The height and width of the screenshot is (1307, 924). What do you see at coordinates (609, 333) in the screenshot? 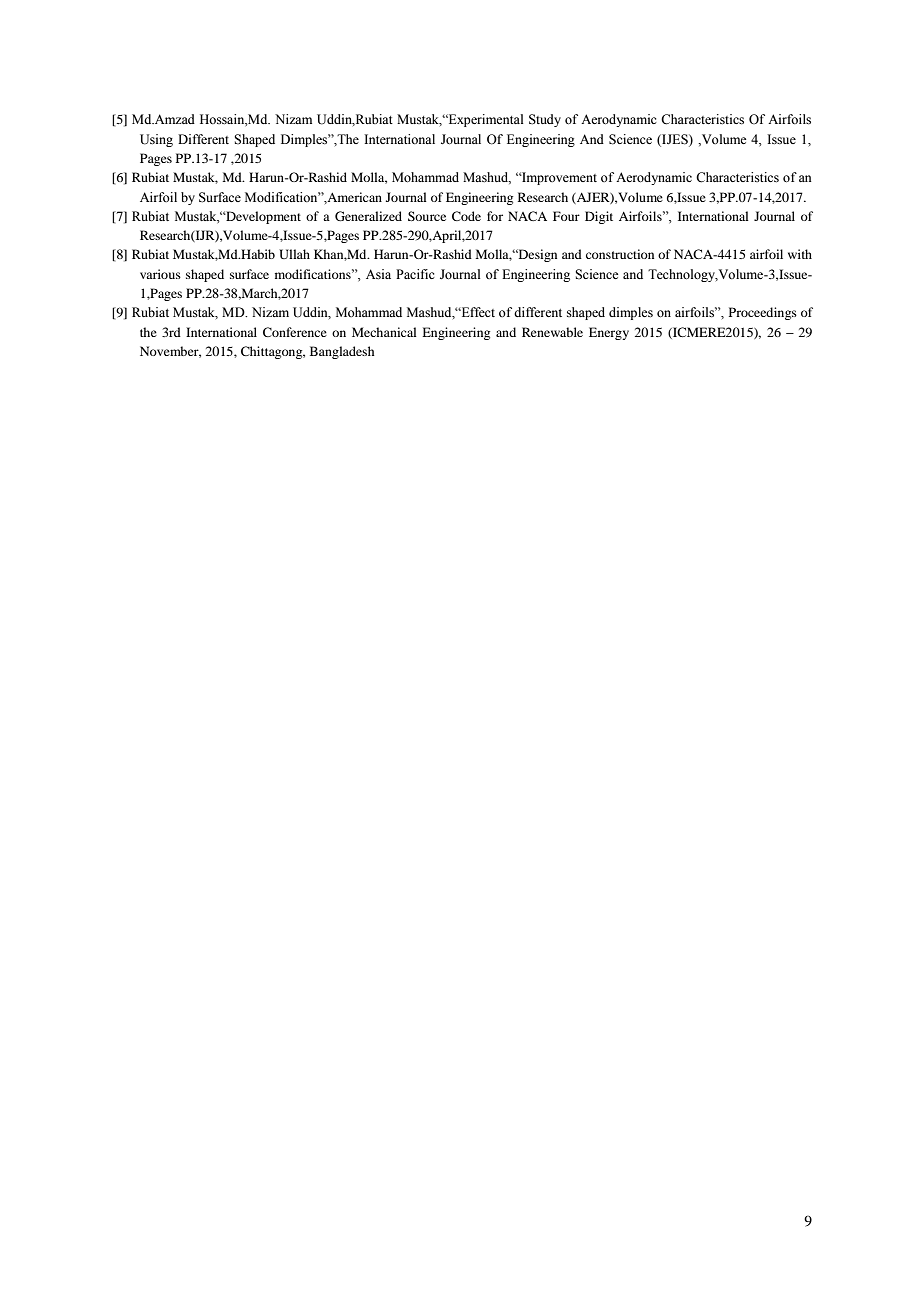
I see `Energy` at bounding box center [609, 333].
